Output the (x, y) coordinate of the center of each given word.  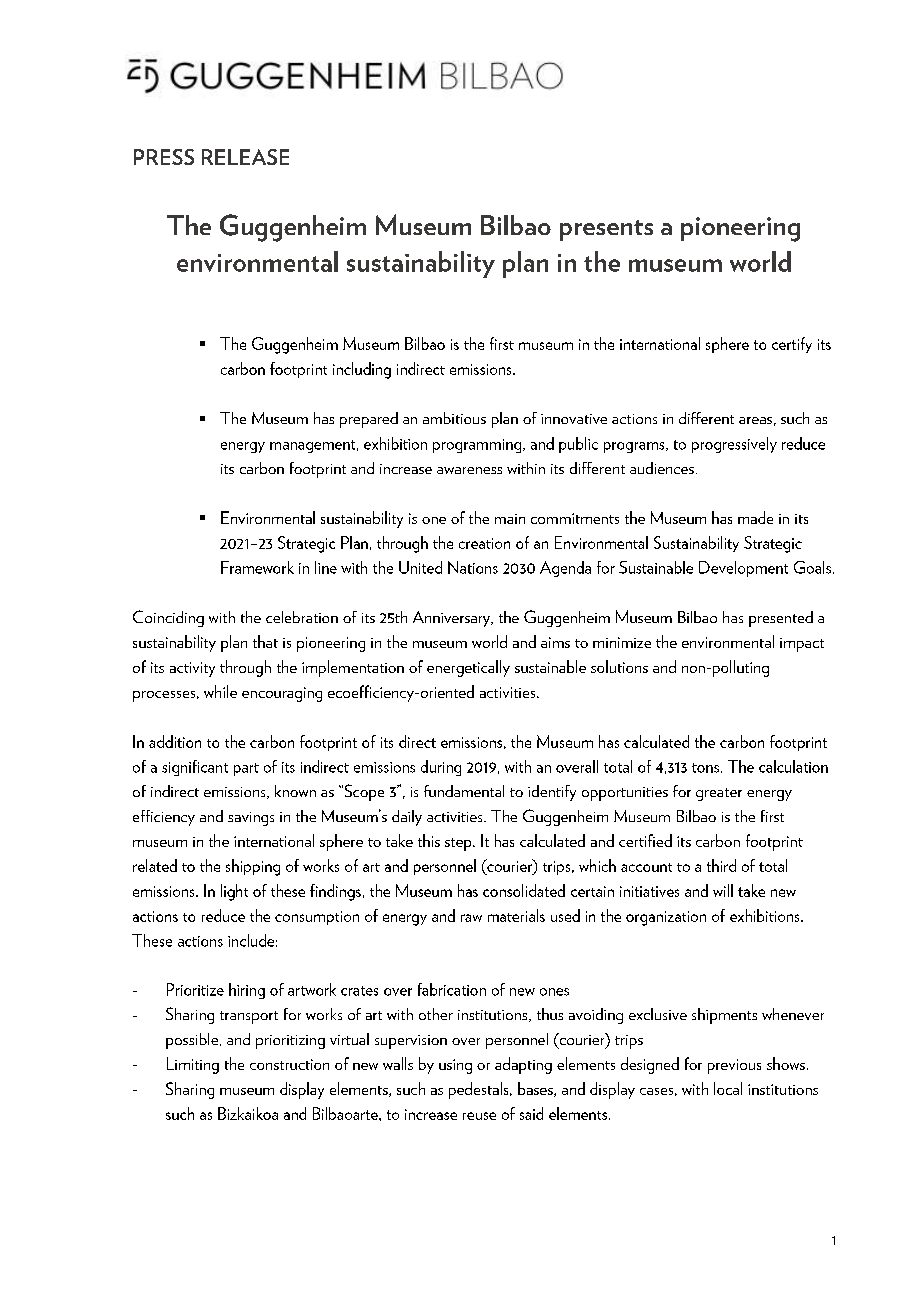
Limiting (193, 1065)
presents (606, 230)
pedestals (480, 1090)
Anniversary (453, 619)
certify (792, 345)
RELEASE (245, 157)
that (265, 641)
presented (781, 619)
